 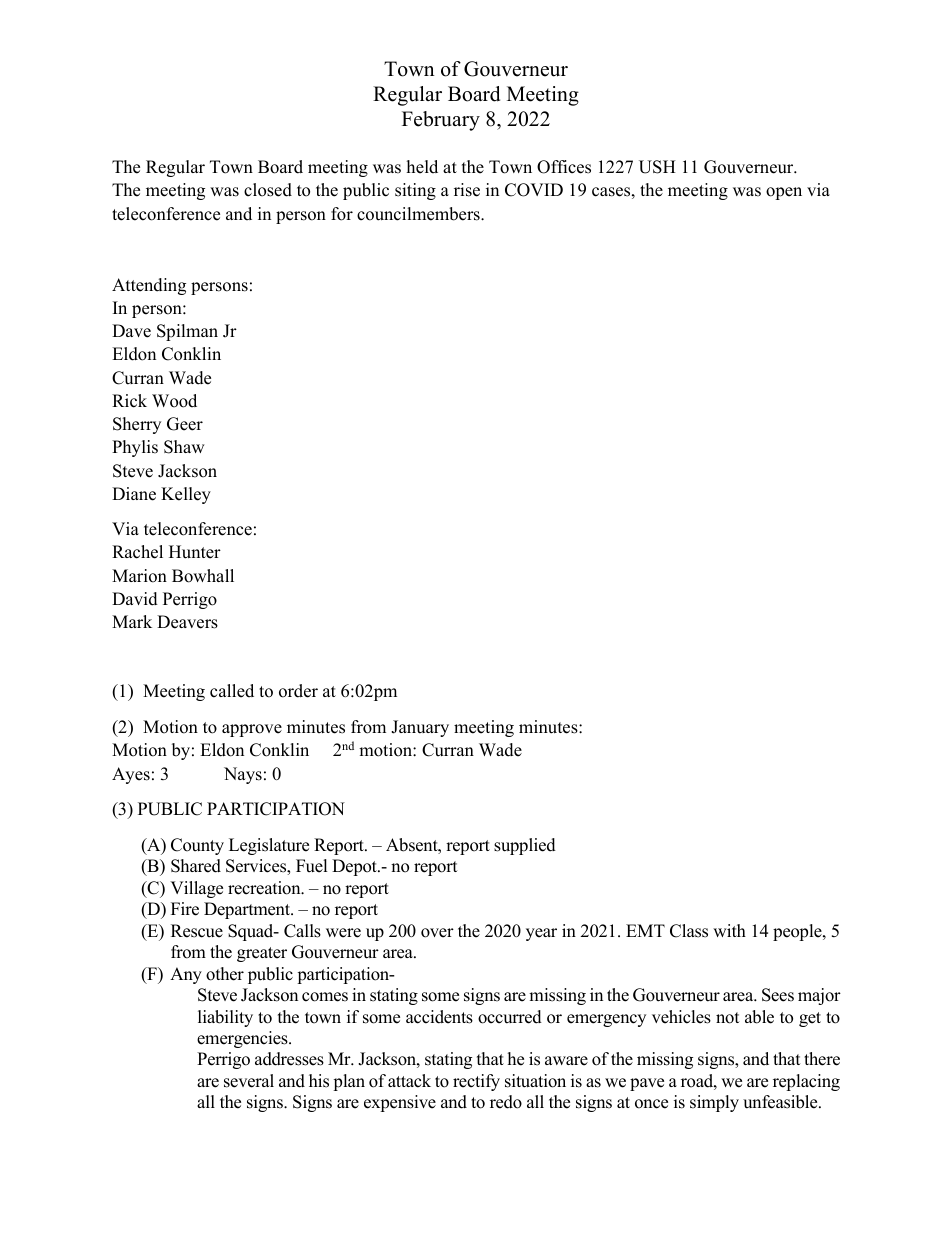 What do you see at coordinates (268, 190) in the page?
I see `closed` at bounding box center [268, 190].
